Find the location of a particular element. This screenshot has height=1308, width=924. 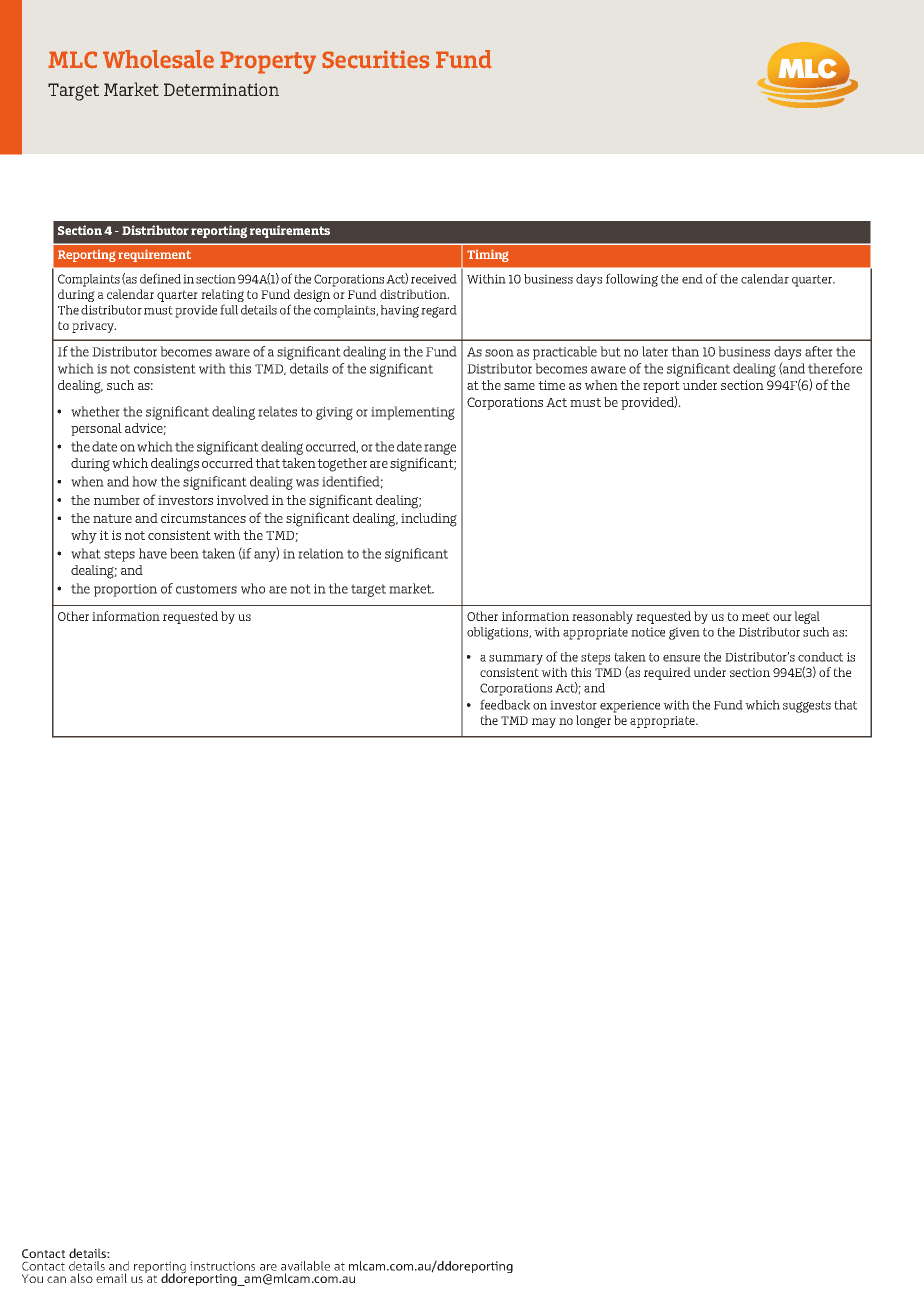

email is located at coordinates (111, 1278).
